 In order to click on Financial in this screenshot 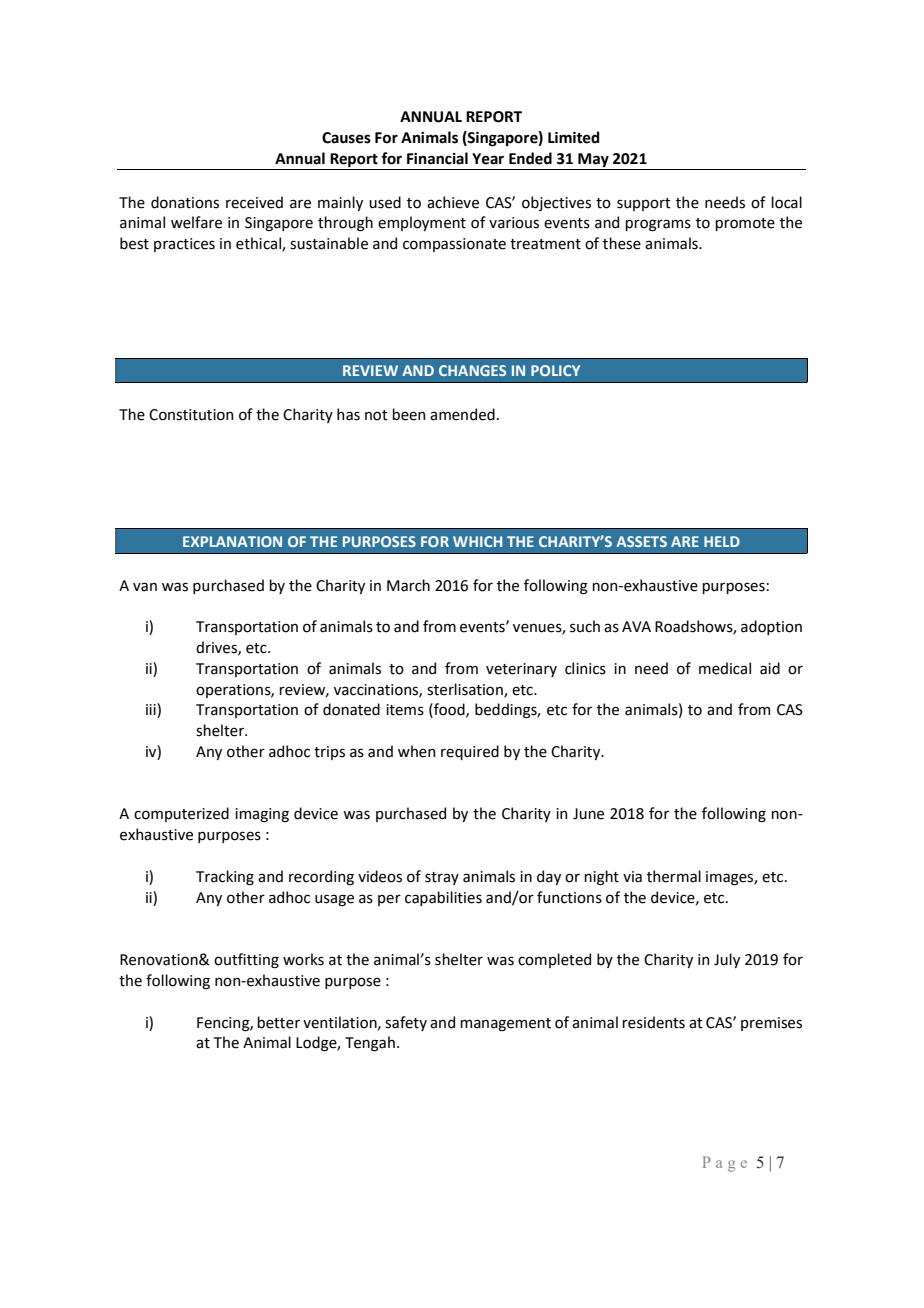, I will do `click(437, 158)`.
